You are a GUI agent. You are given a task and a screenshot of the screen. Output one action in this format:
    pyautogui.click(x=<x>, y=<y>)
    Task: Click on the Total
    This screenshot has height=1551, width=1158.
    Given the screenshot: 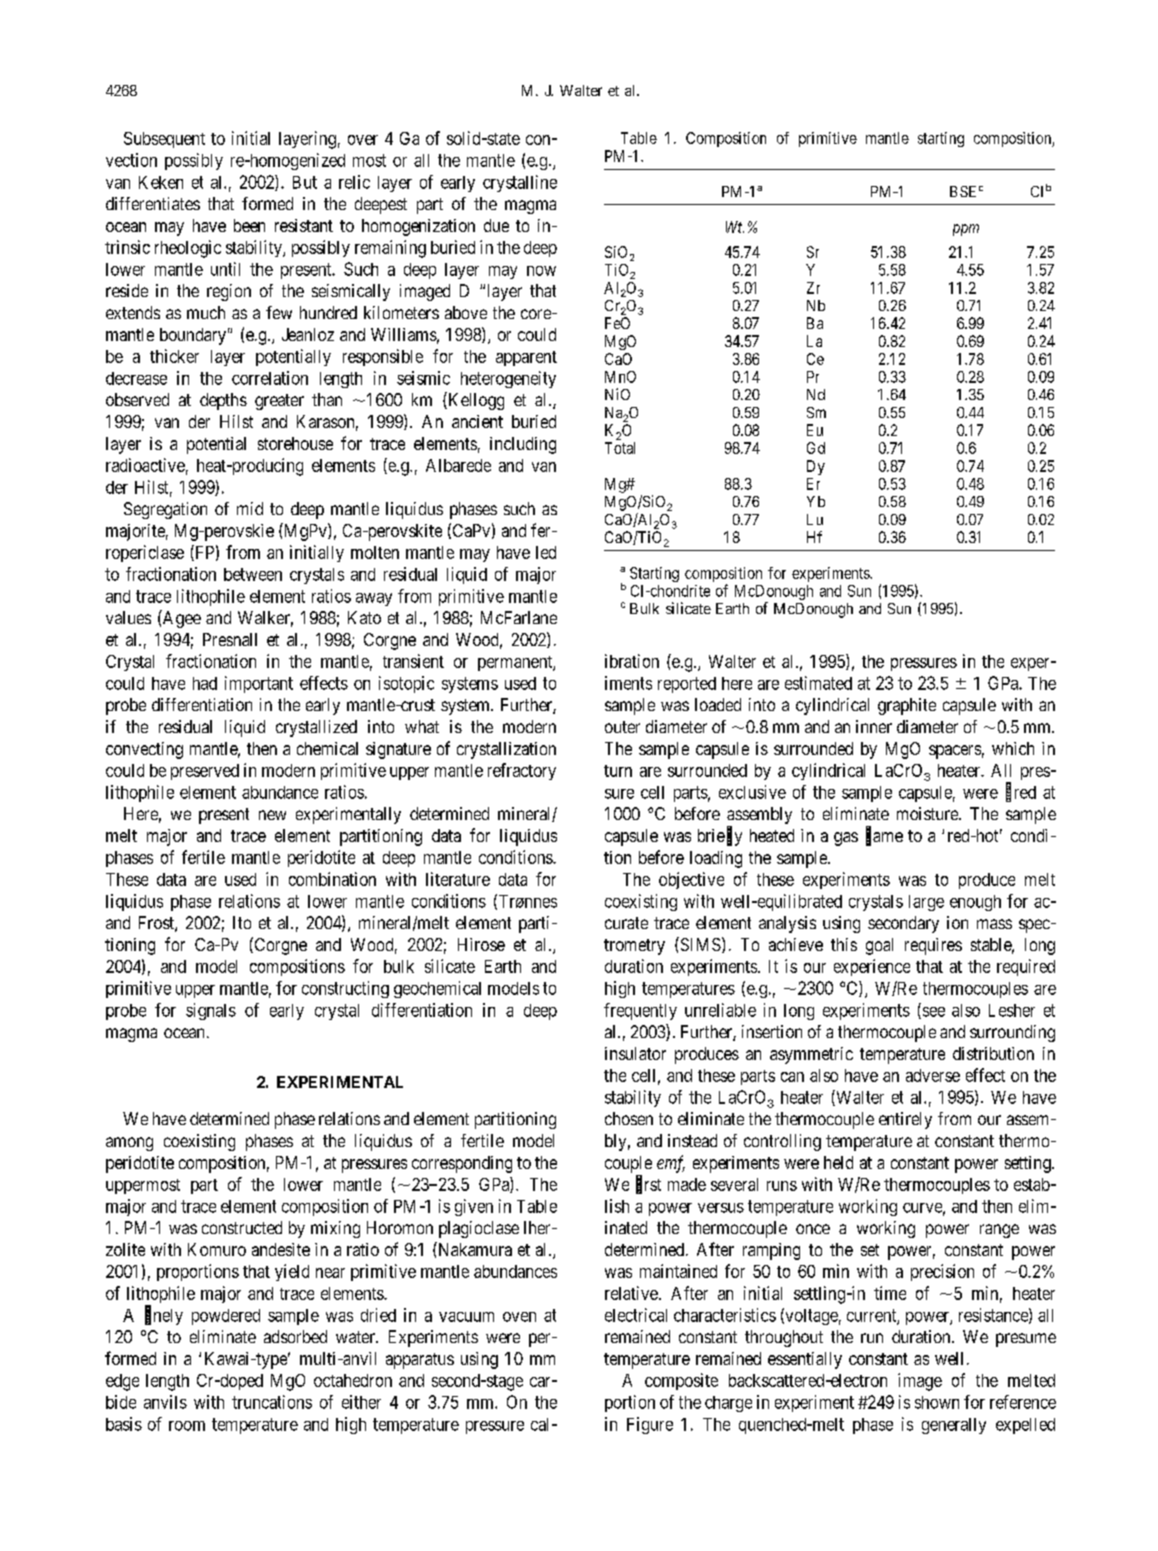 What is the action you would take?
    pyautogui.click(x=620, y=448)
